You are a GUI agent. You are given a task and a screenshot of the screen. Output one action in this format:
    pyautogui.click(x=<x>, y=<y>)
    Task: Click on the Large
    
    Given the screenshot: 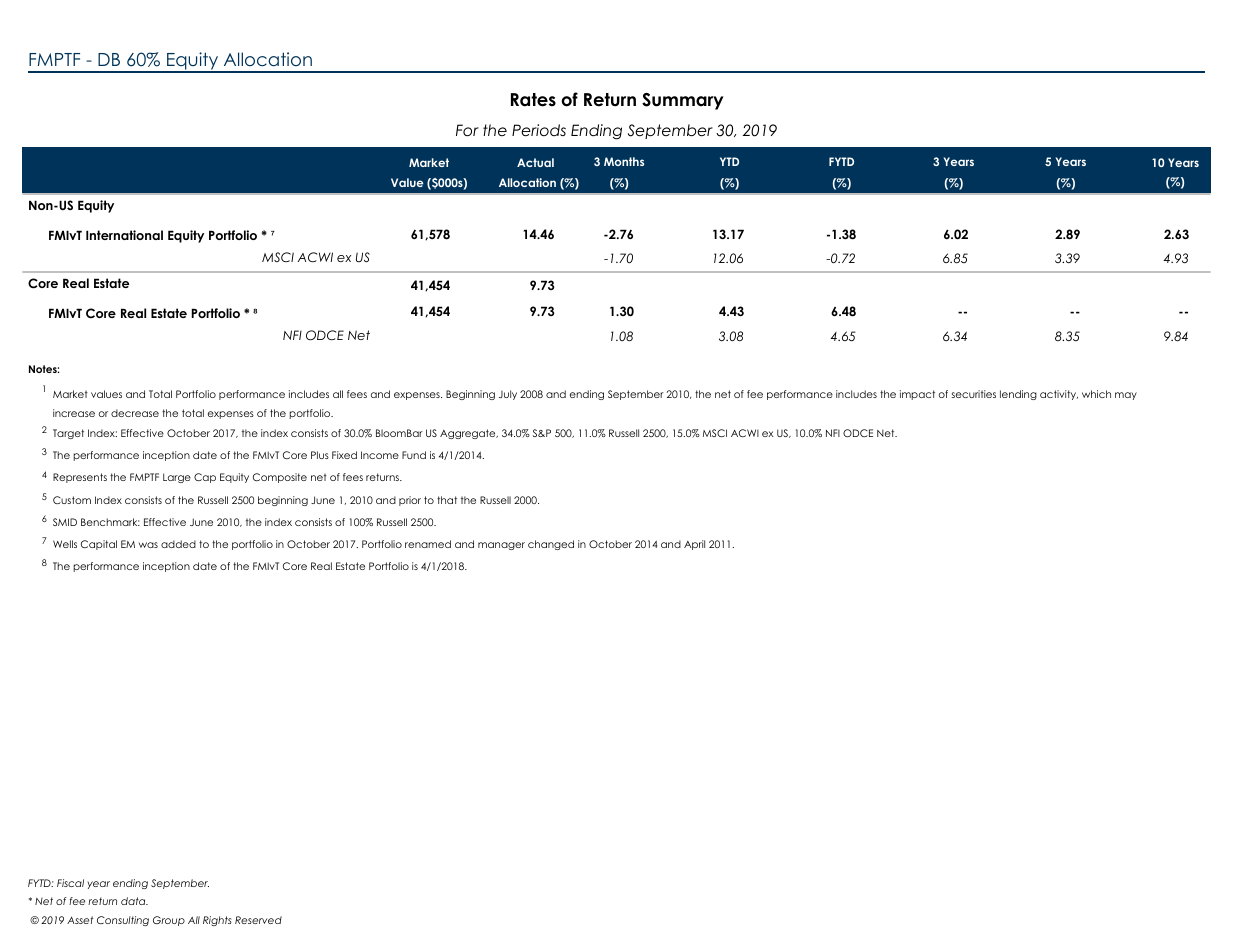 What is the action you would take?
    pyautogui.click(x=177, y=478)
